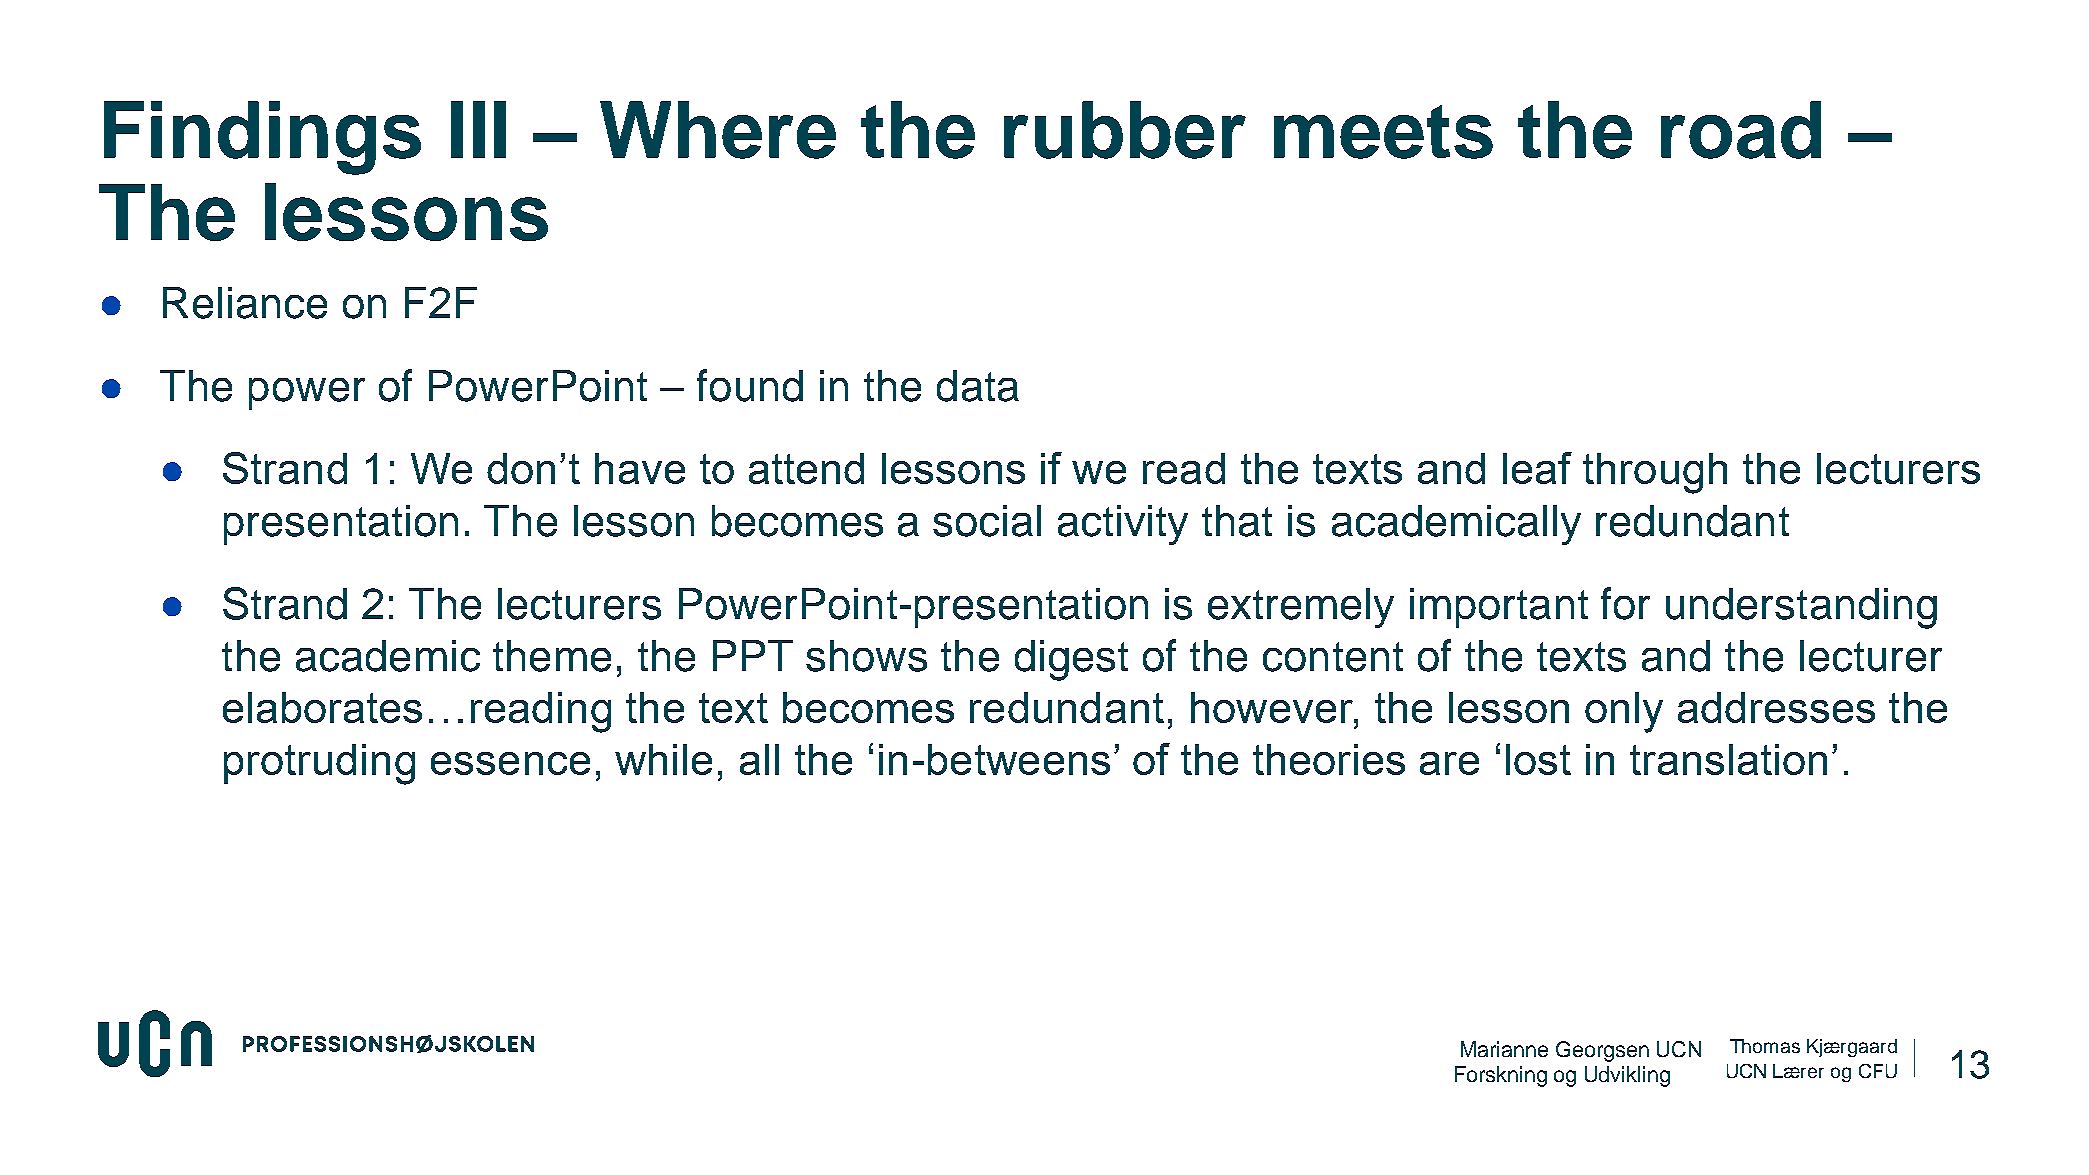 The width and height of the image is (2089, 1175). I want to click on only, so click(1624, 712).
